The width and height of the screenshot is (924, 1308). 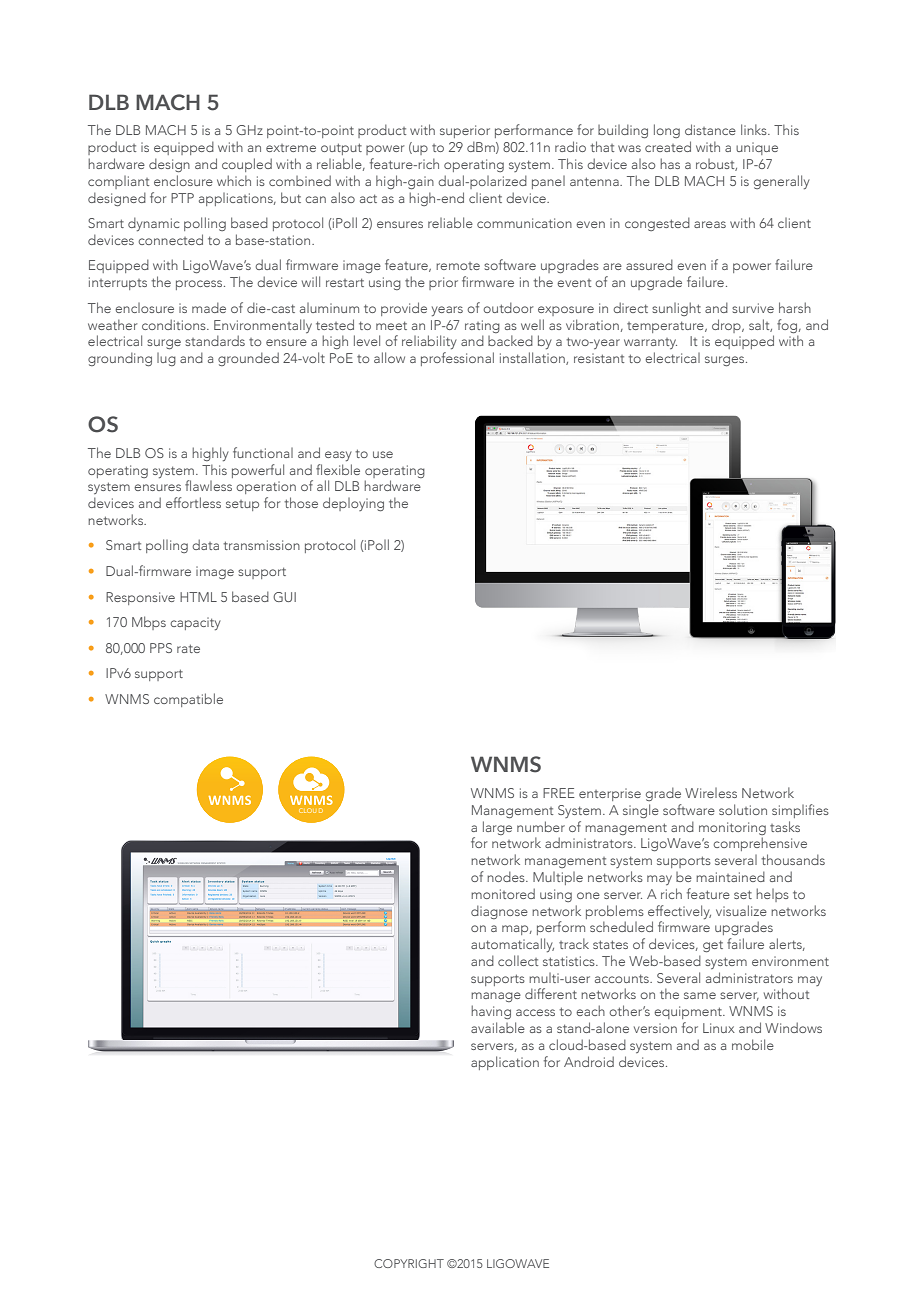 I want to click on warranty, so click(x=650, y=343).
